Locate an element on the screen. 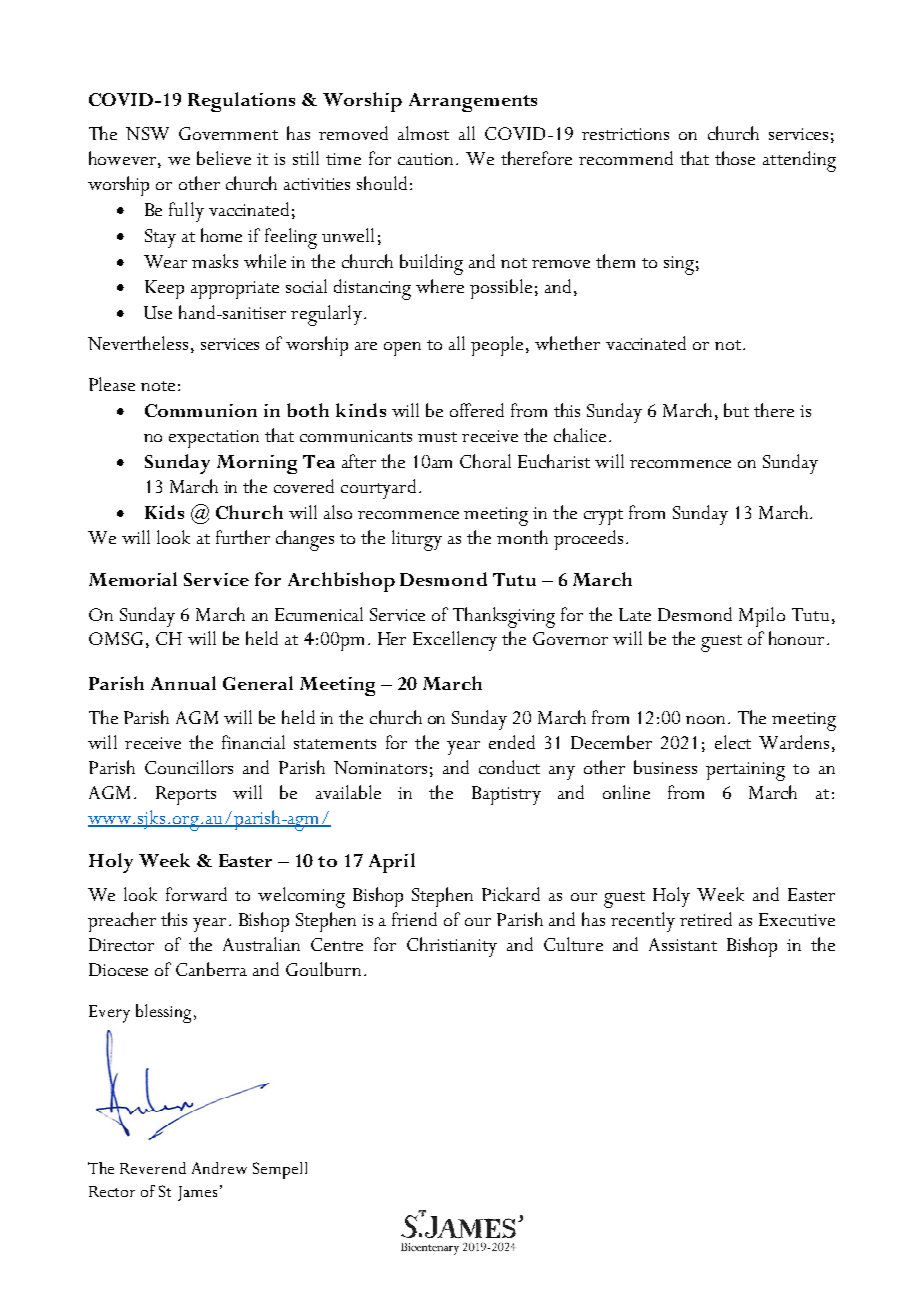 This screenshot has height=1308, width=924. Communion is located at coordinates (201, 410).
